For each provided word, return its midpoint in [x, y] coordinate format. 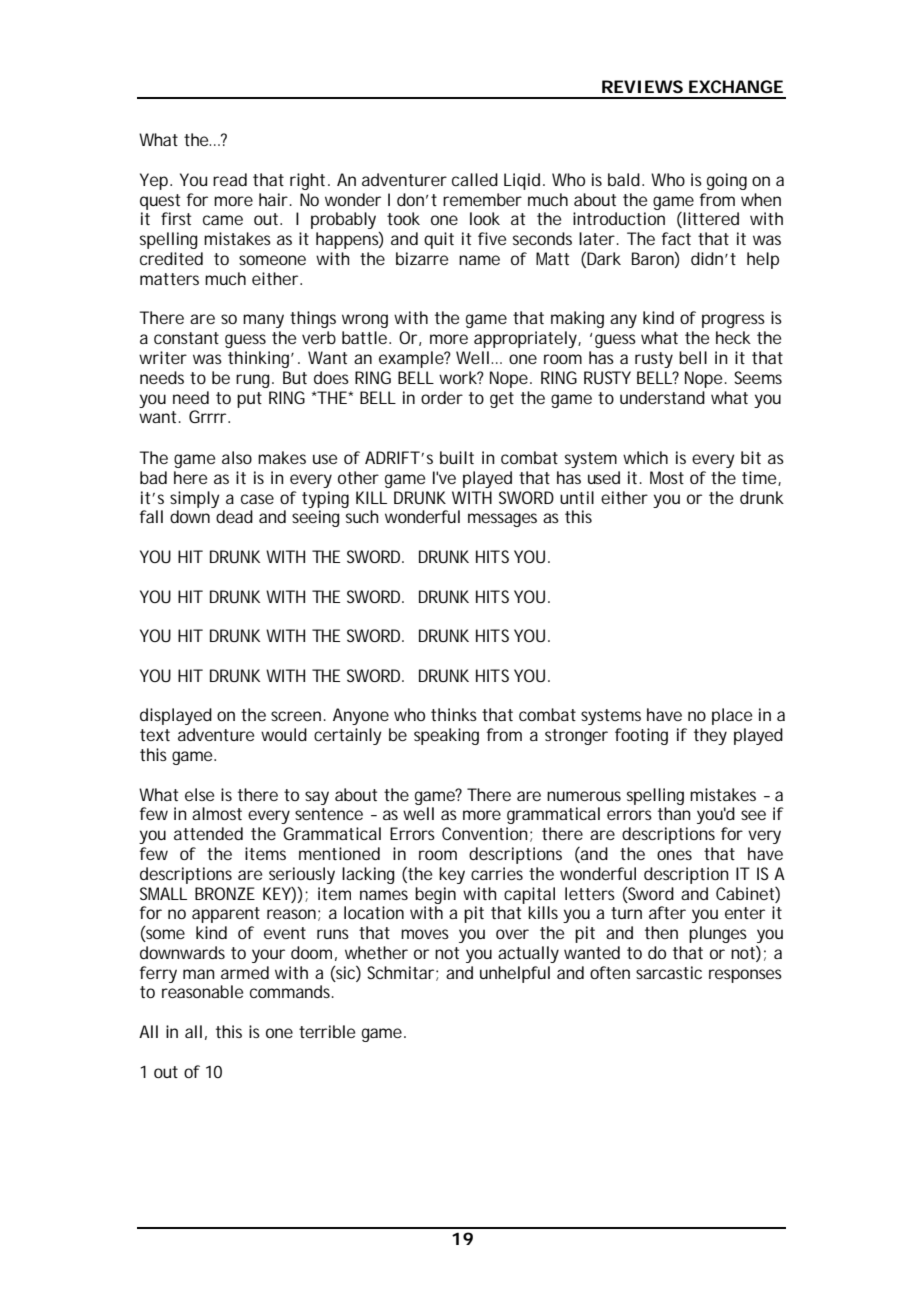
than [674, 813]
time [761, 478]
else [199, 794]
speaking [446, 736]
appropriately [527, 339]
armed [245, 972]
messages [502, 520]
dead [234, 516]
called [475, 179]
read [230, 179]
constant [186, 338]
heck [733, 337]
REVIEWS [642, 86]
